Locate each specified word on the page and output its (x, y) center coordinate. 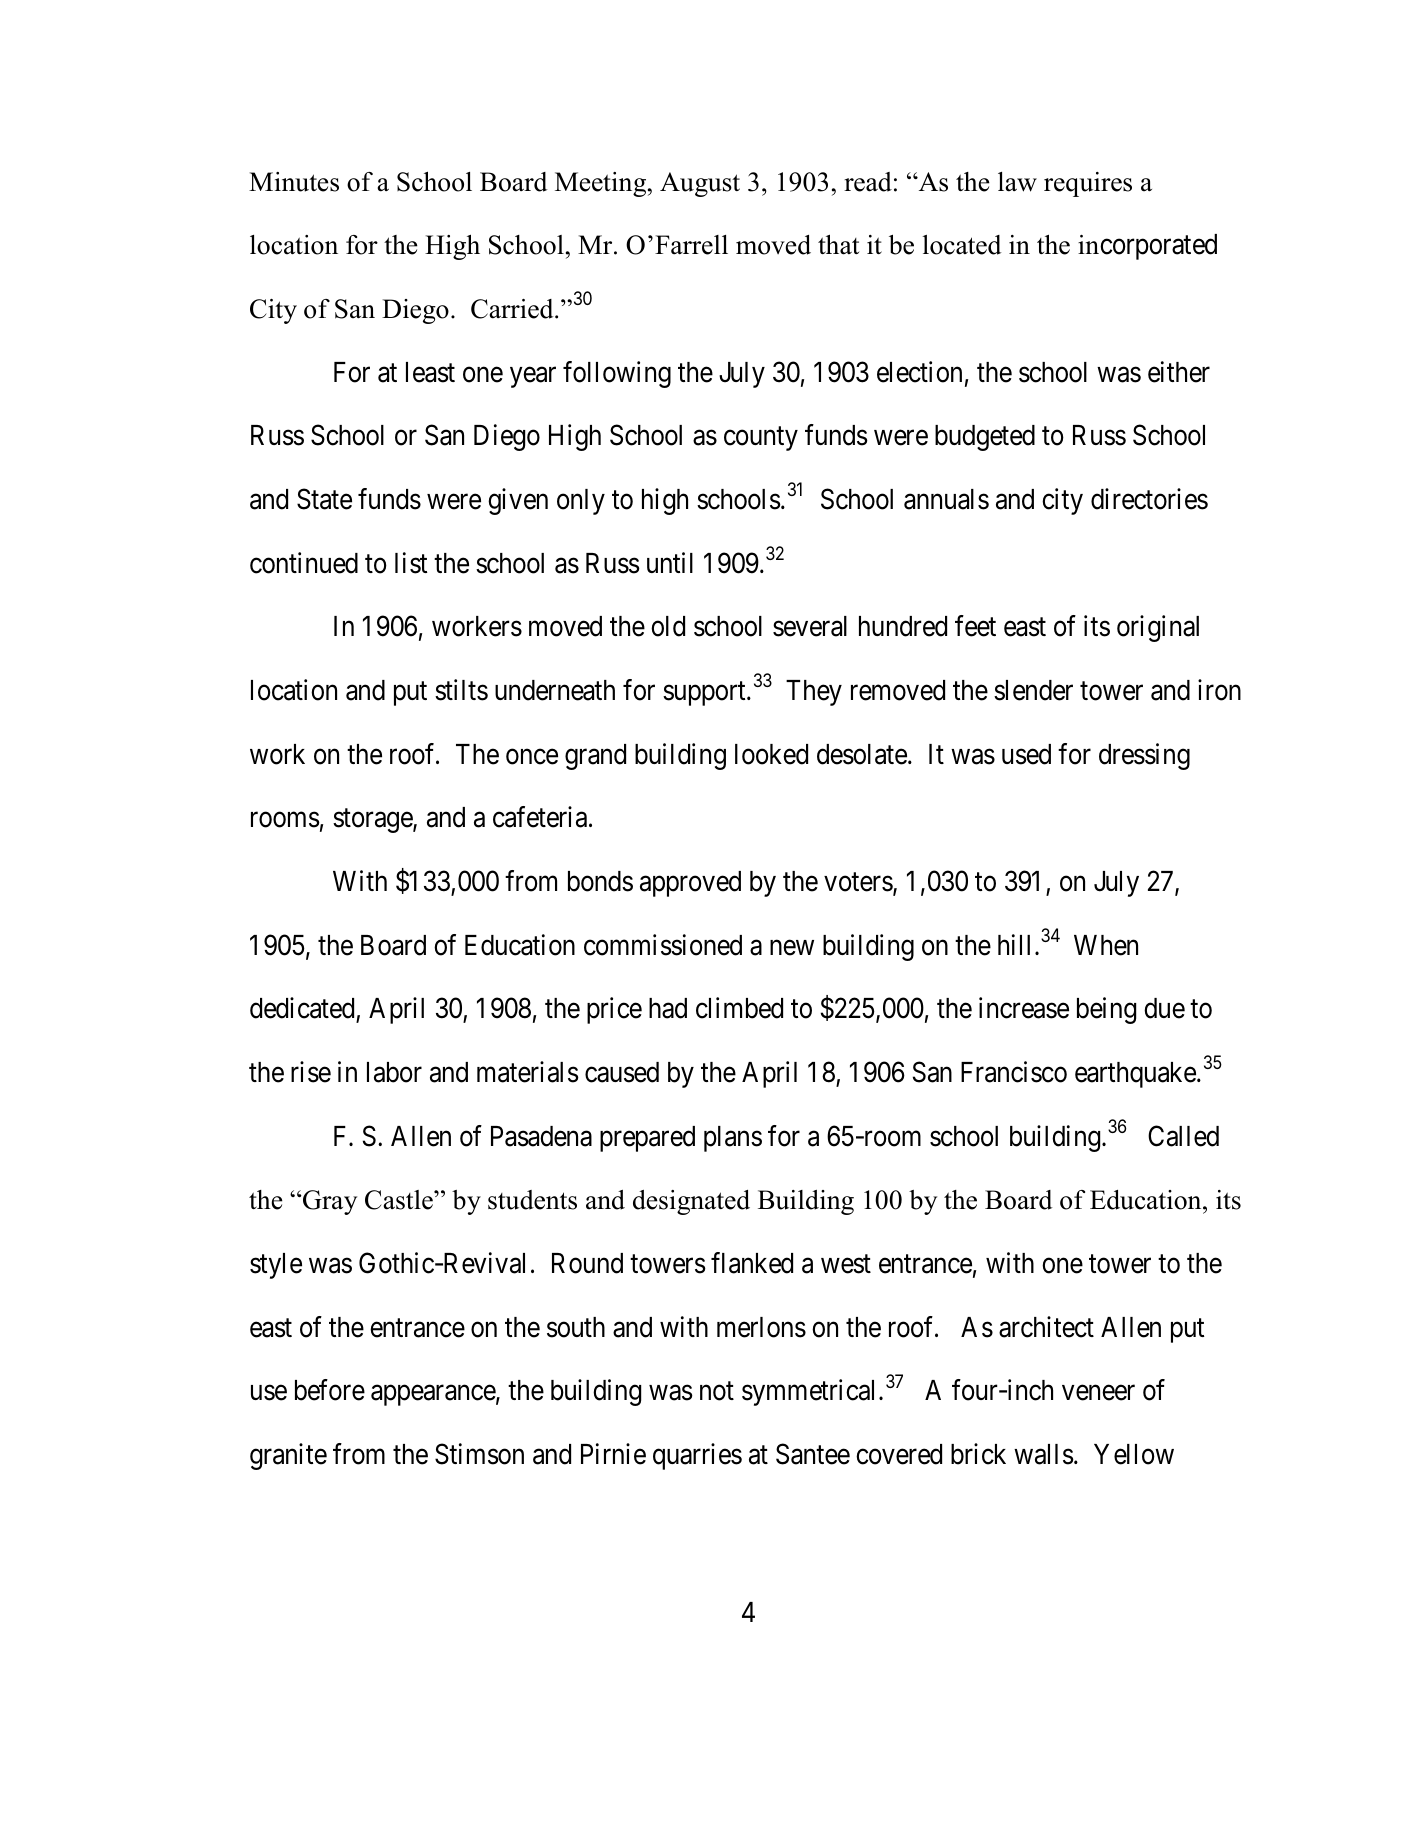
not (717, 1391)
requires (1088, 184)
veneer (1098, 1393)
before (330, 1390)
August (700, 184)
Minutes (294, 182)
